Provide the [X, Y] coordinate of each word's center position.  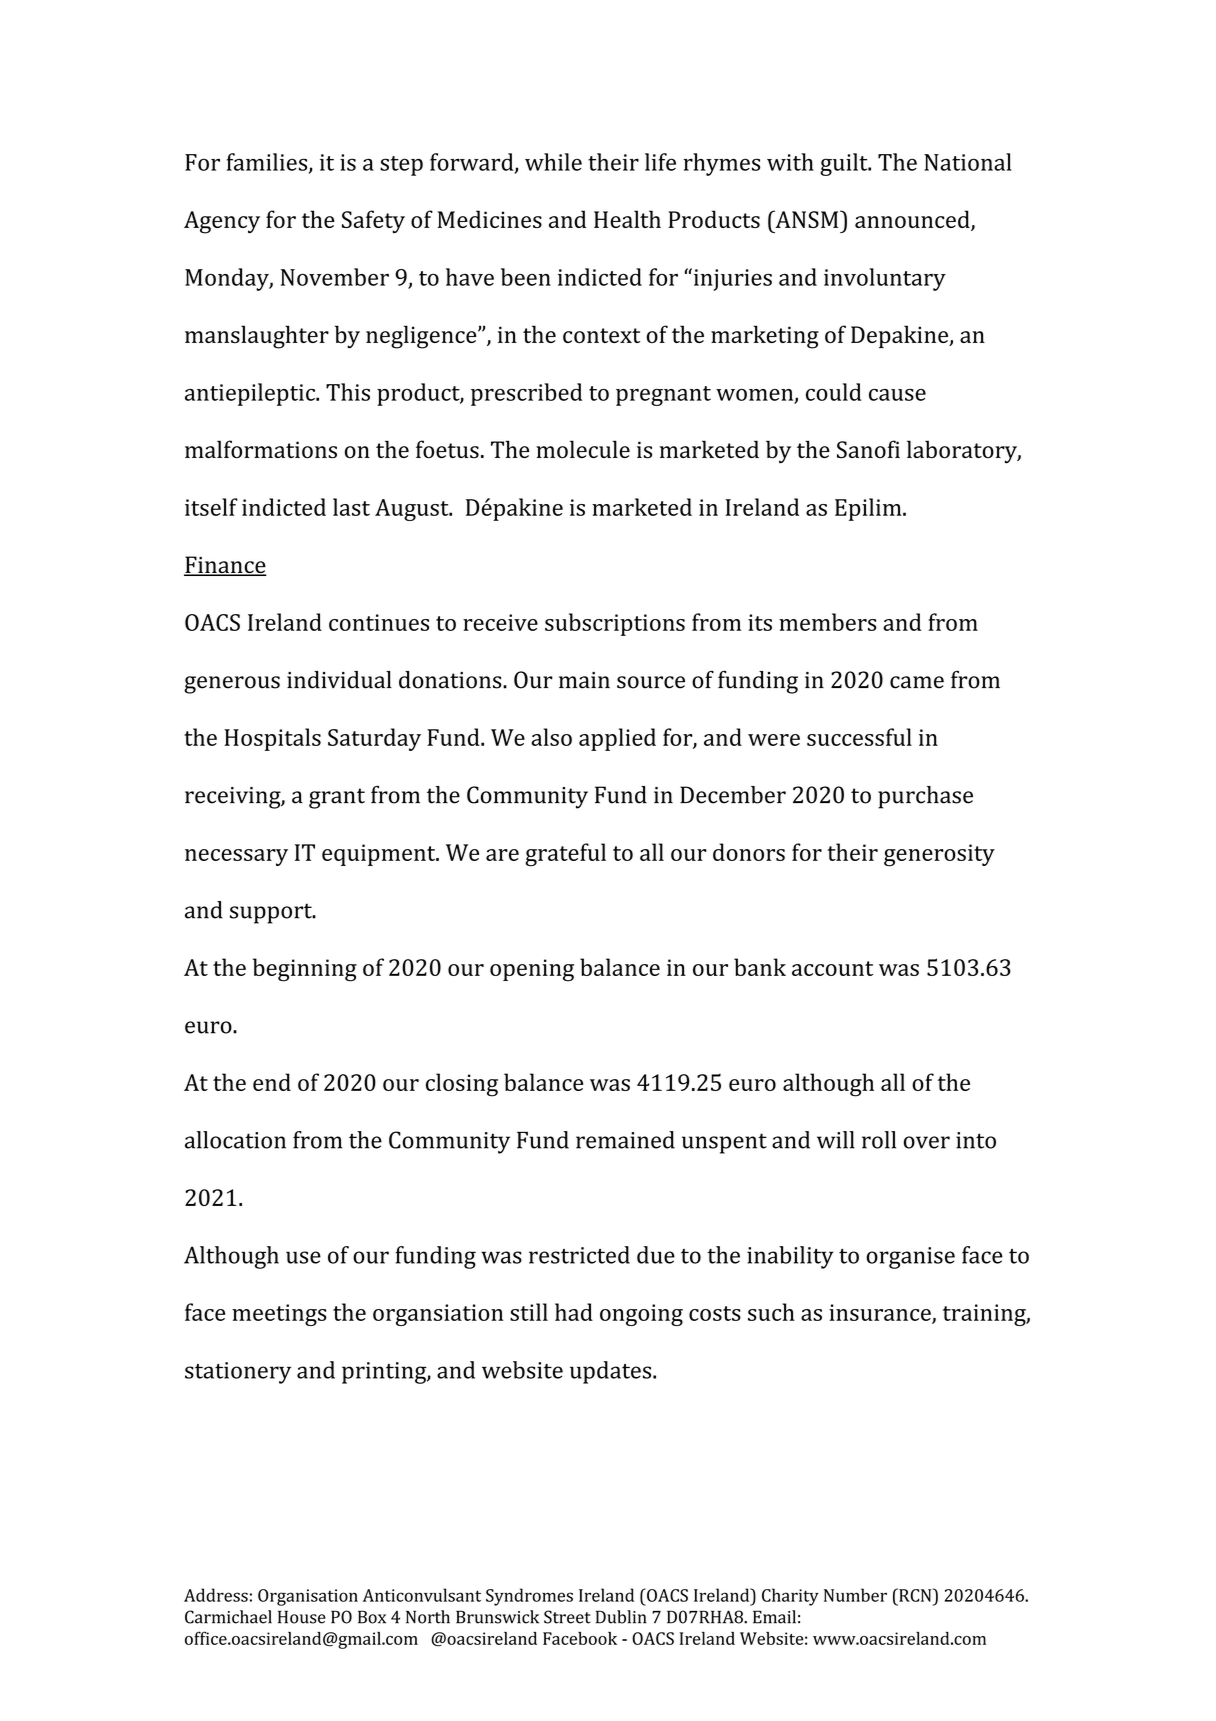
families [268, 163]
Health [627, 219]
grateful [565, 855]
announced [913, 220]
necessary [236, 857]
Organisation [308, 1597]
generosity [939, 855]
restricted [579, 1255]
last [351, 507]
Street [567, 1617]
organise [910, 1258]
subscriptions [615, 624]
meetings [279, 1315]
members [827, 622]
